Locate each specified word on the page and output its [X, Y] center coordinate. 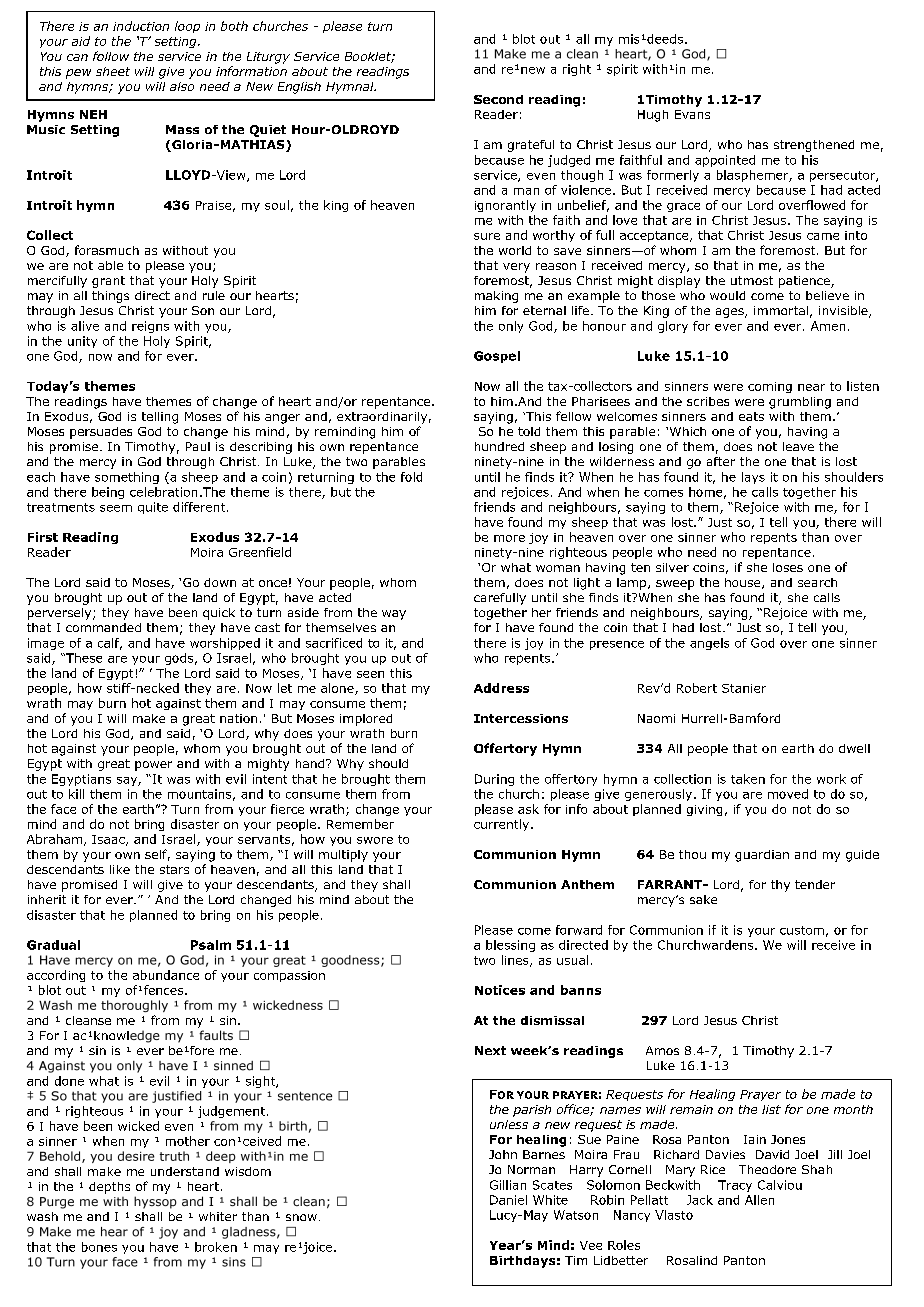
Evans [692, 114]
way [394, 615]
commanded [103, 627]
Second [498, 99]
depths [109, 1188]
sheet [113, 71]
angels [709, 644]
